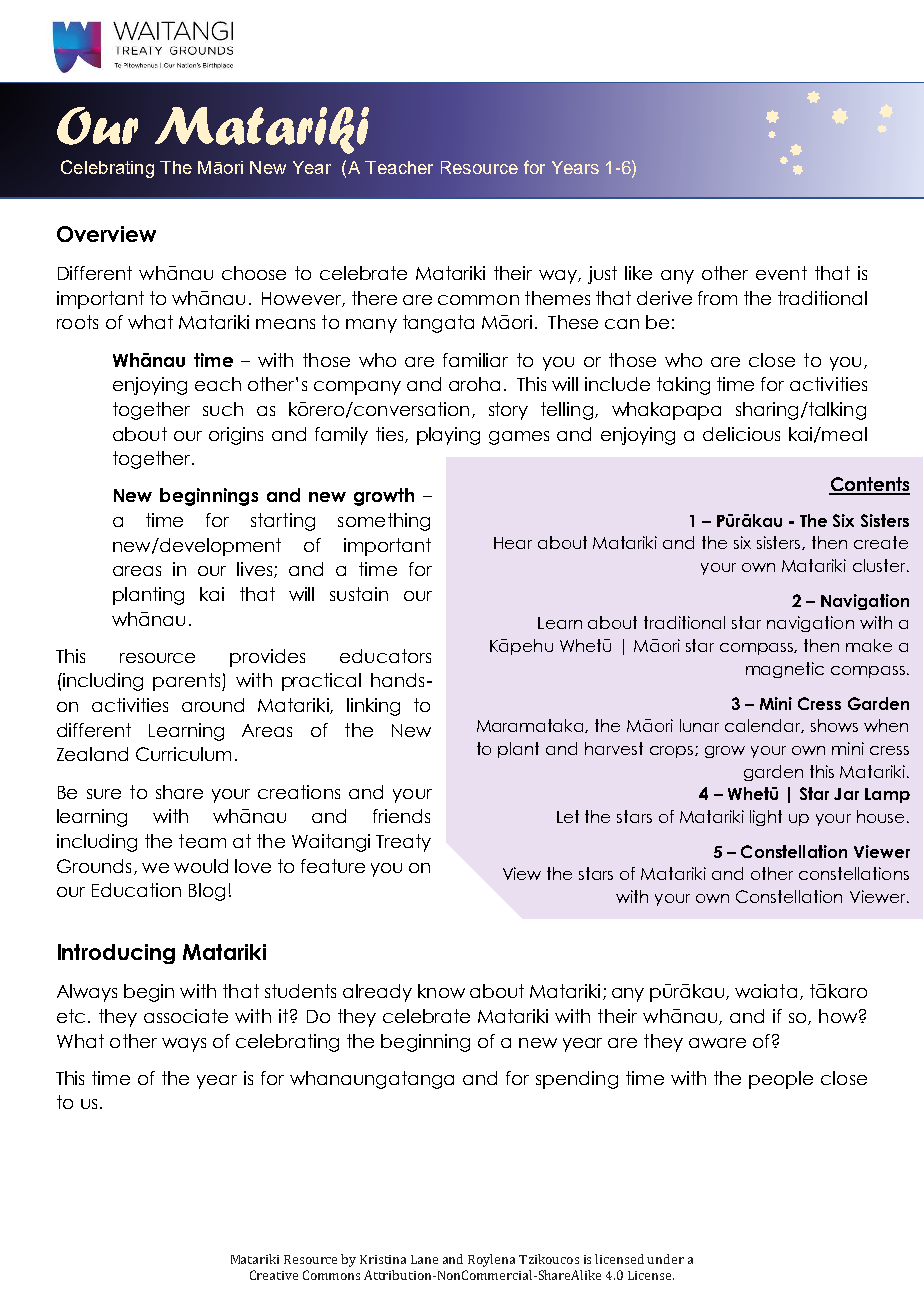 The image size is (924, 1308). I want to click on light, so click(766, 818).
